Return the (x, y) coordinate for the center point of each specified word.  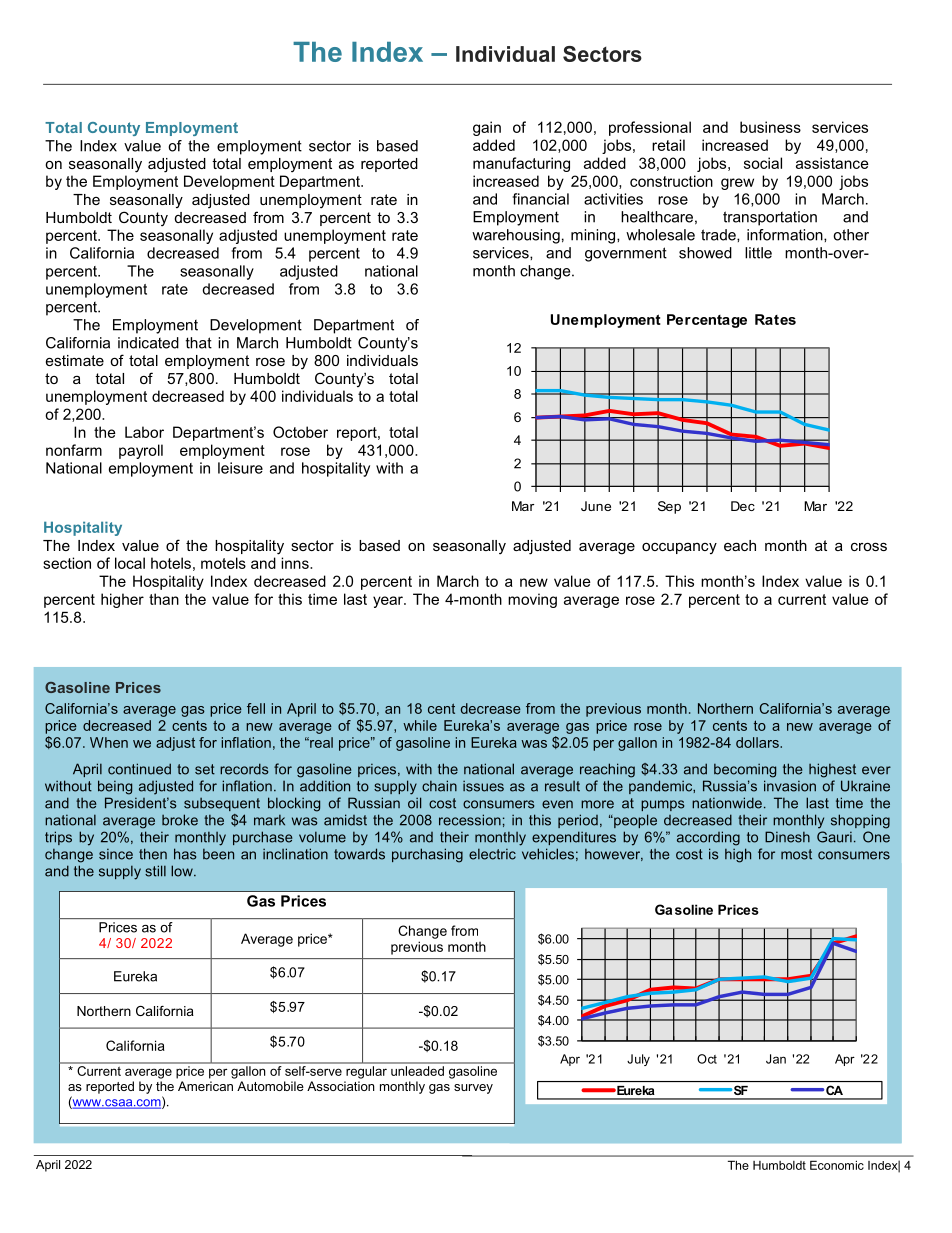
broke (180, 820)
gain (487, 128)
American (205, 1086)
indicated (148, 343)
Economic (837, 1165)
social (763, 163)
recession (470, 820)
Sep (669, 507)
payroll (141, 451)
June (596, 506)
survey (473, 1089)
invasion (790, 786)
